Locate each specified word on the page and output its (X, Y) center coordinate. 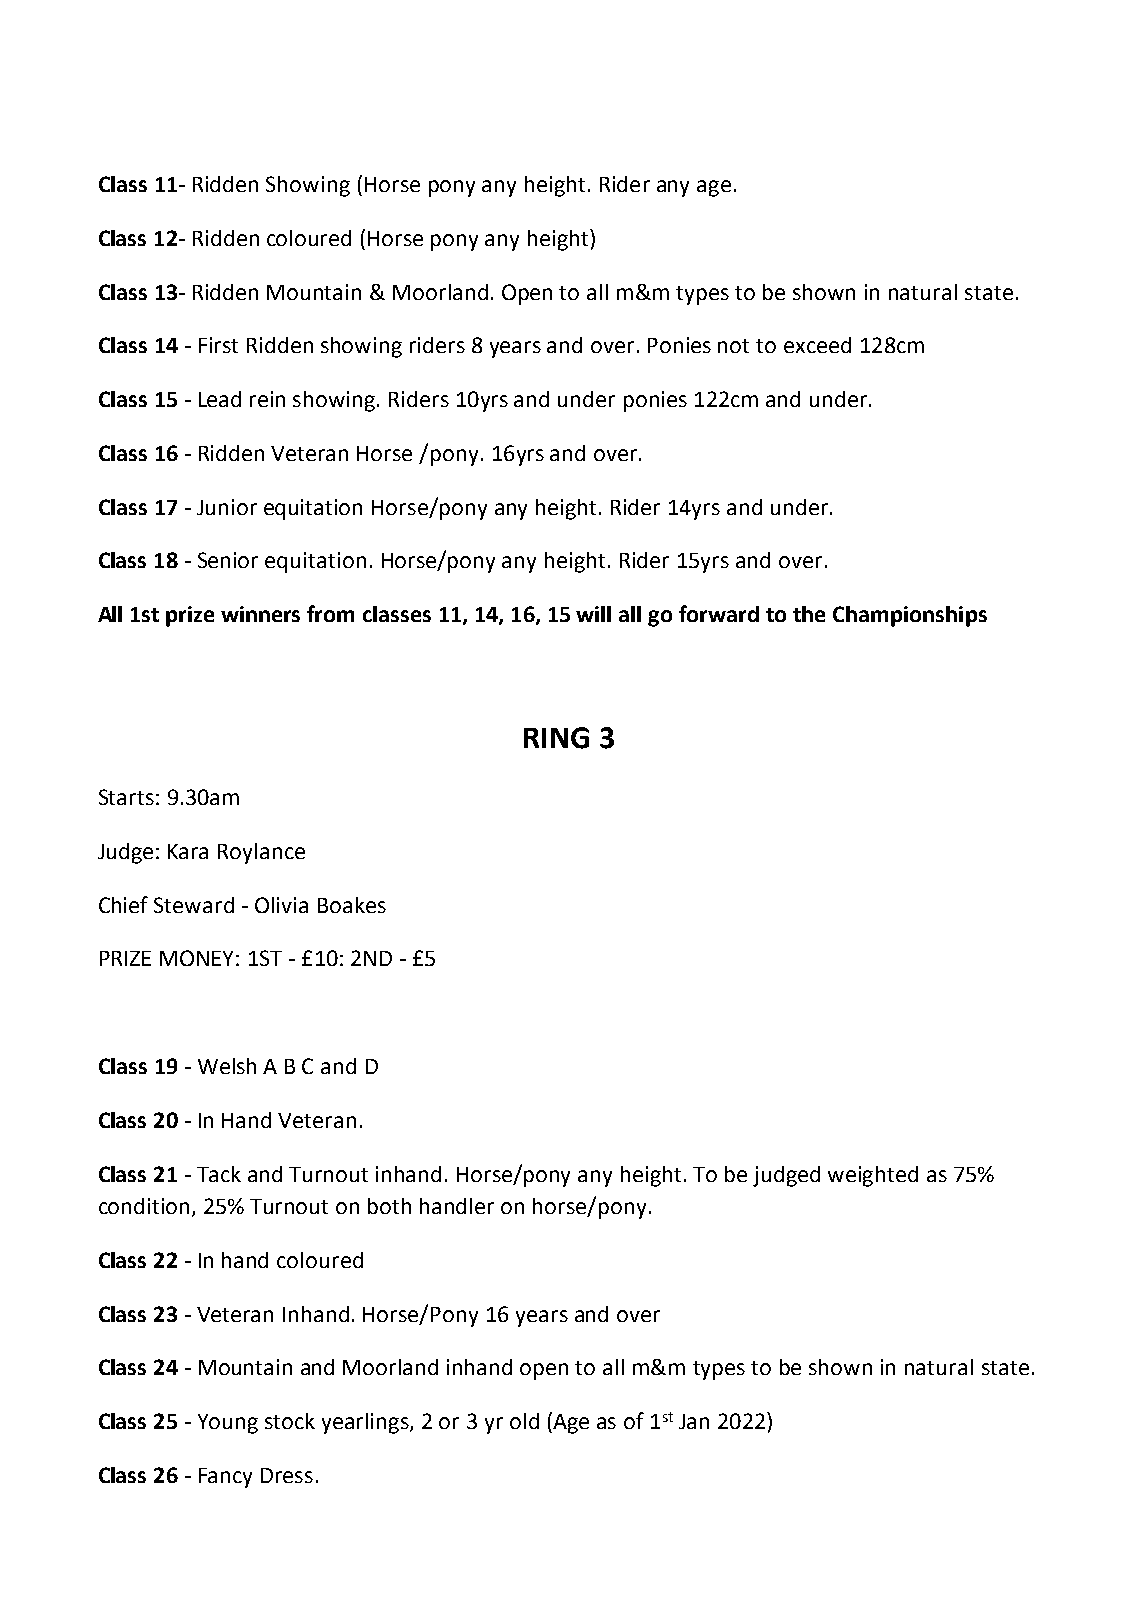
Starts (126, 797)
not (733, 346)
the (809, 614)
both (389, 1206)
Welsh (227, 1066)
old (524, 1421)
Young (228, 1424)
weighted (873, 1176)
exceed (817, 345)
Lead (220, 399)
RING (556, 738)
